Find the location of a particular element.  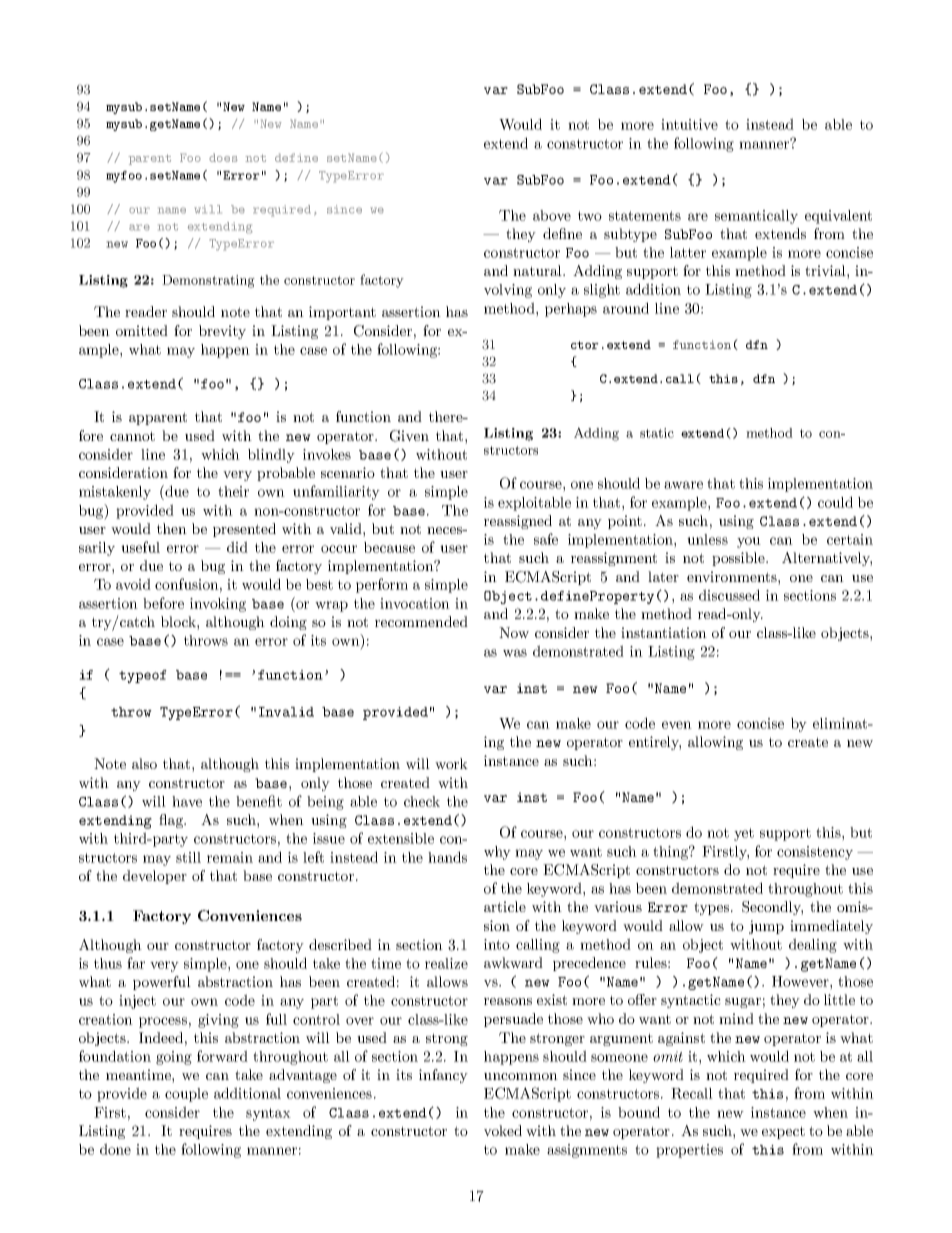

intuitive is located at coordinates (689, 124).
